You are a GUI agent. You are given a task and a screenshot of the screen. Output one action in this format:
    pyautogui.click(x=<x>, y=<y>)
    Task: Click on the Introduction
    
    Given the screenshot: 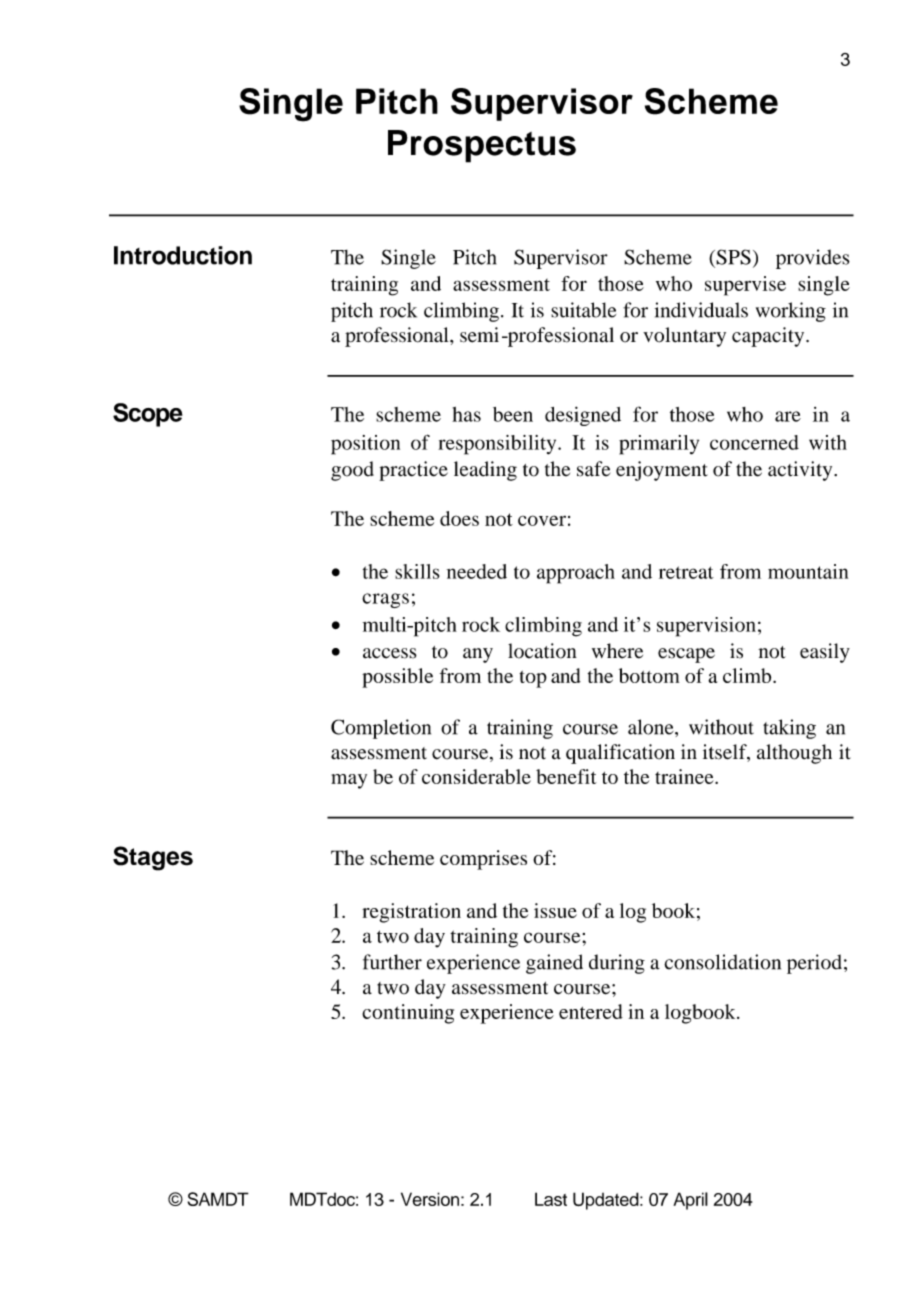 What is the action you would take?
    pyautogui.click(x=183, y=255)
